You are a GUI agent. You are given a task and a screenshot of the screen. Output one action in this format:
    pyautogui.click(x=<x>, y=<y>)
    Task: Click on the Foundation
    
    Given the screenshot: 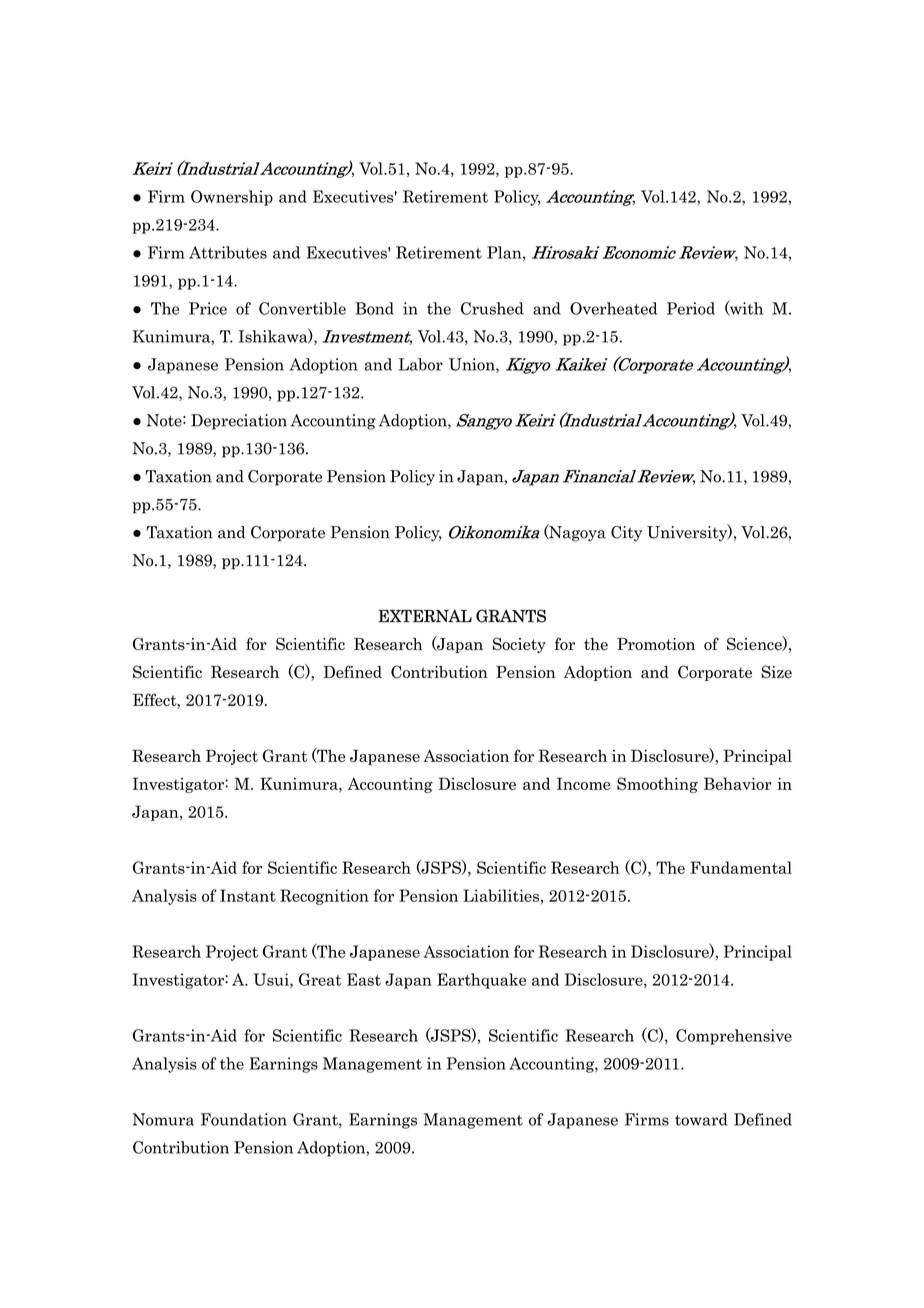 What is the action you would take?
    pyautogui.click(x=244, y=1119)
